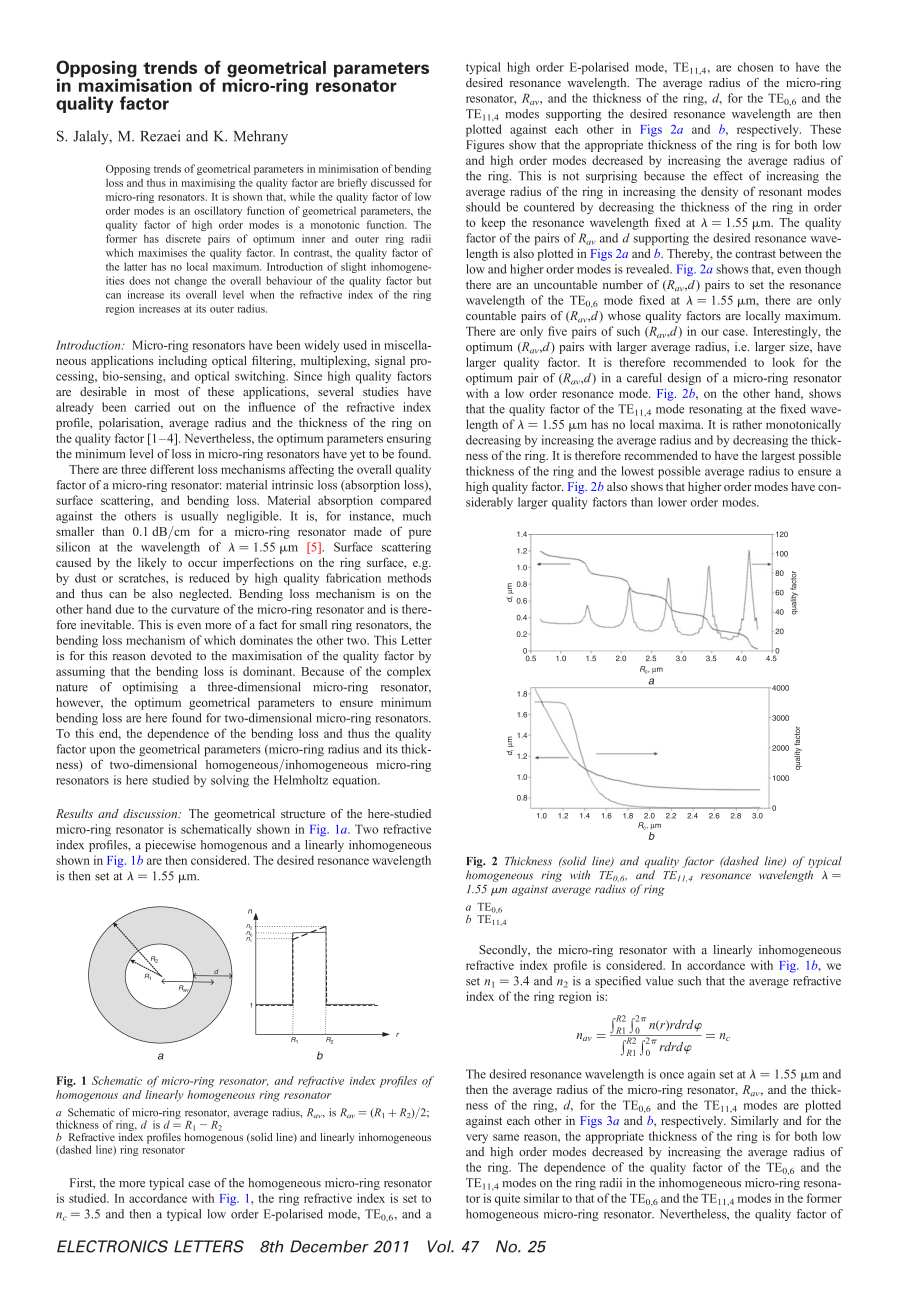 This image has width=924, height=1308. What do you see at coordinates (112, 1246) in the image?
I see `ELECTRONICS` at bounding box center [112, 1246].
